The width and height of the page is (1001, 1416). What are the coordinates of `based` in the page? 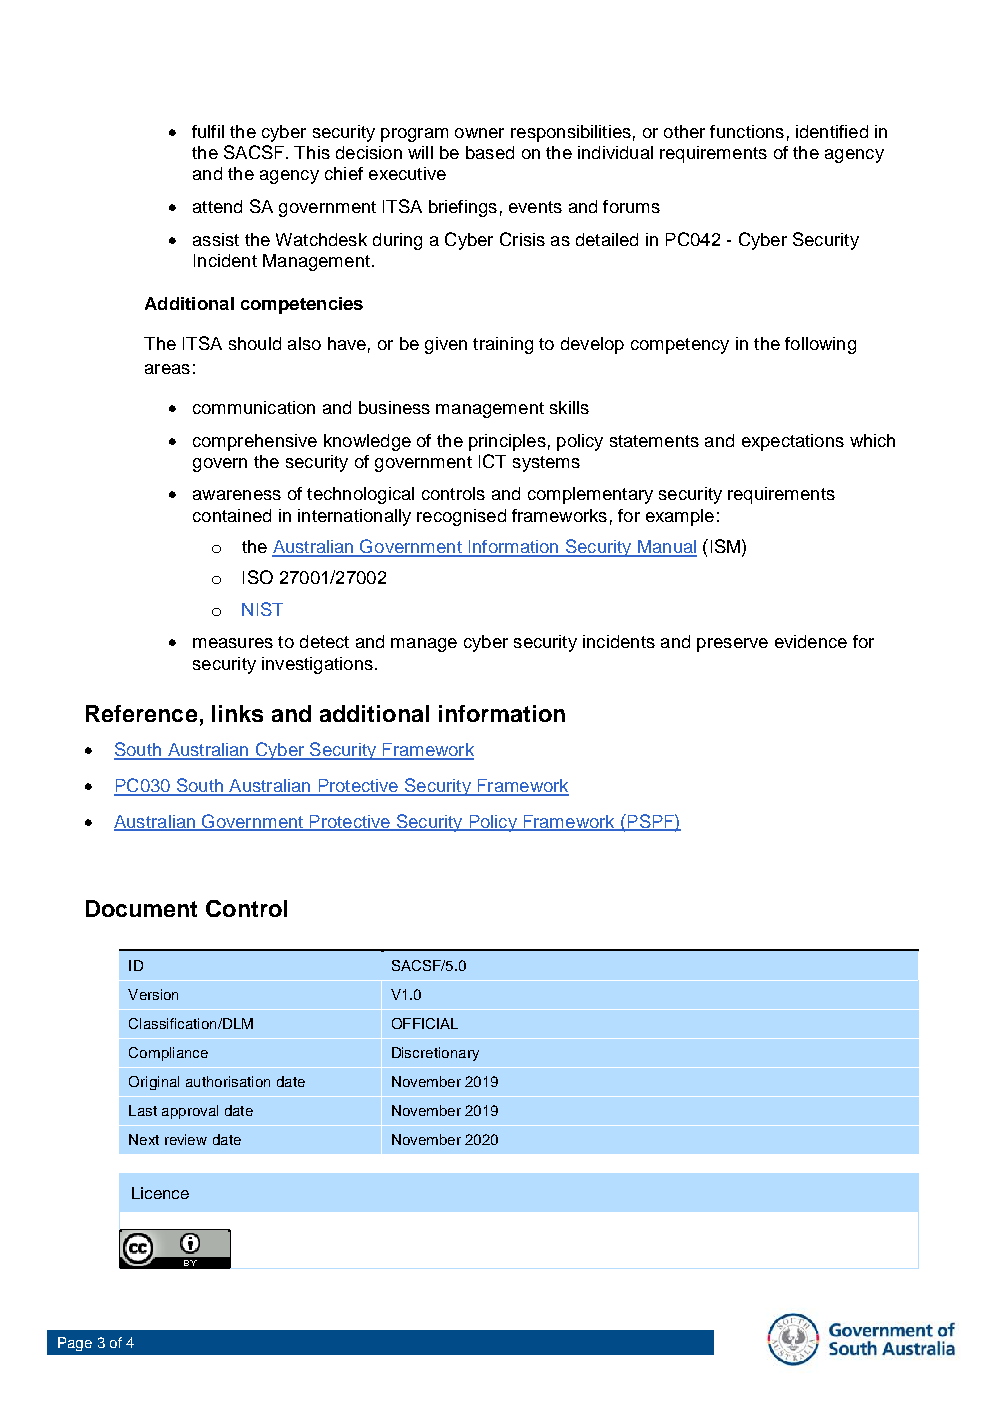 It's located at (490, 152).
